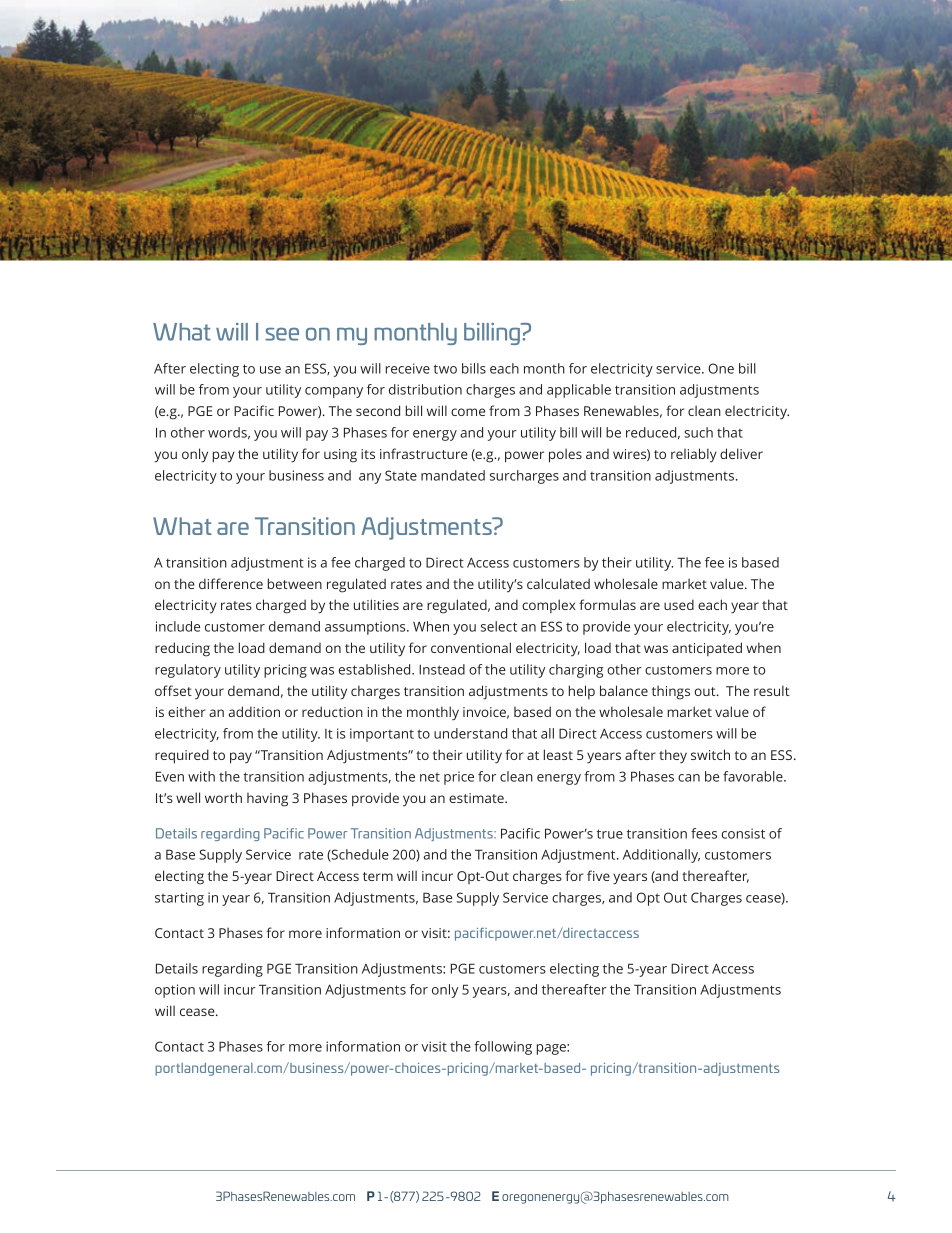 The height and width of the screenshot is (1233, 952). I want to click on option, so click(175, 991).
